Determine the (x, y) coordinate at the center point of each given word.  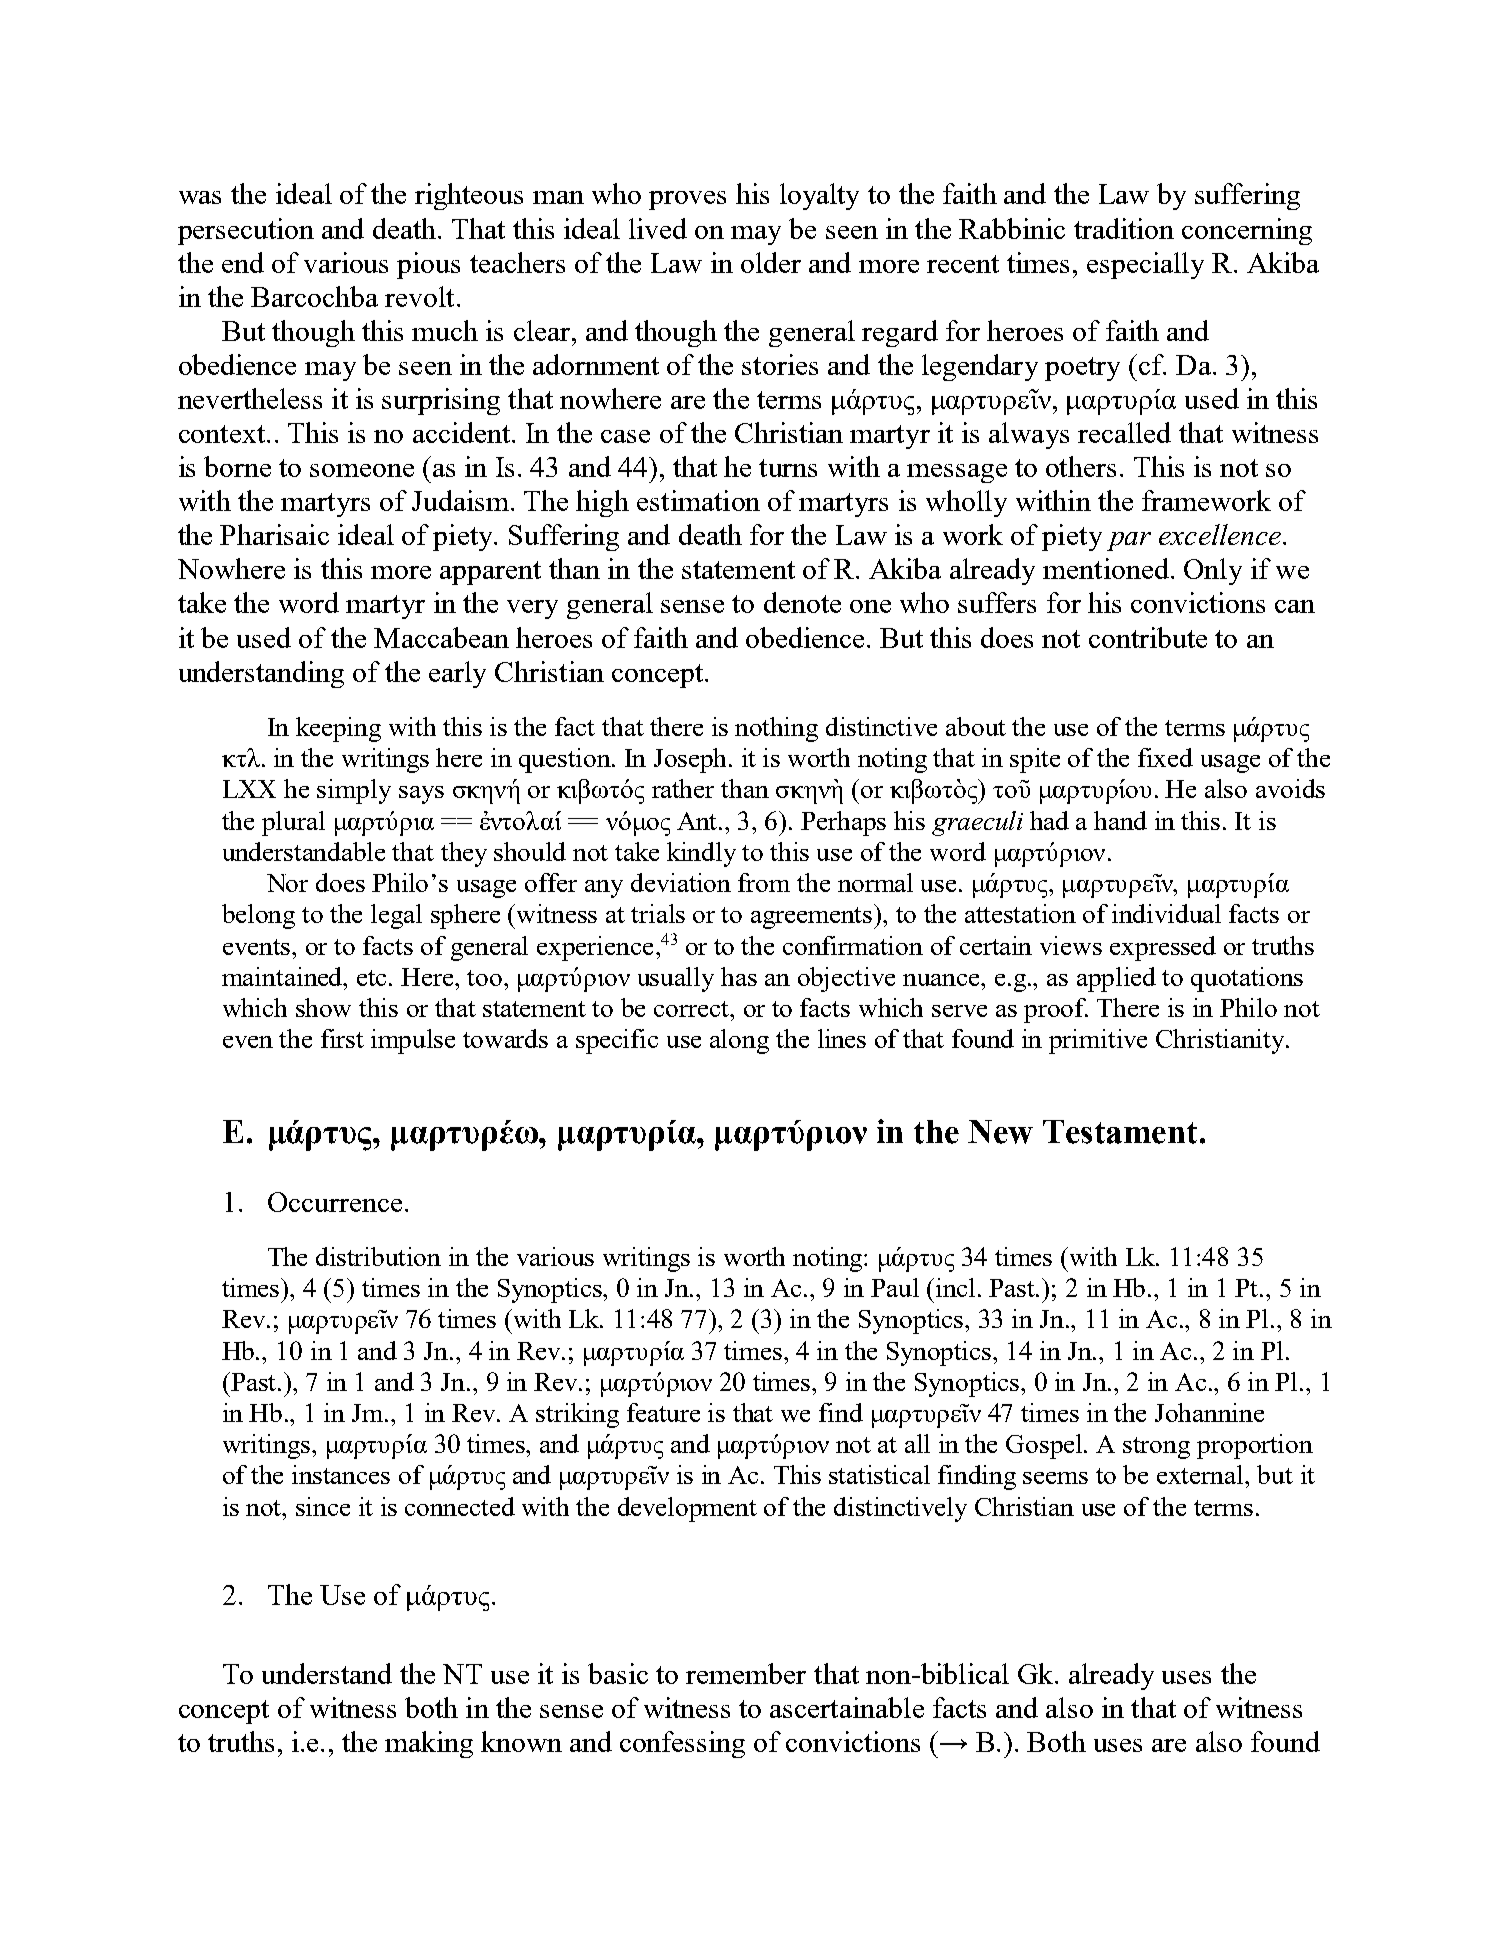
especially (1145, 265)
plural (293, 823)
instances (341, 1474)
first (342, 1038)
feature (663, 1412)
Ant (698, 821)
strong (1156, 1448)
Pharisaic (274, 534)
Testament (1120, 1132)
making (429, 1744)
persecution (246, 231)
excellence (1221, 534)
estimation (698, 500)
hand (1120, 820)
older (771, 262)
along (739, 1041)
